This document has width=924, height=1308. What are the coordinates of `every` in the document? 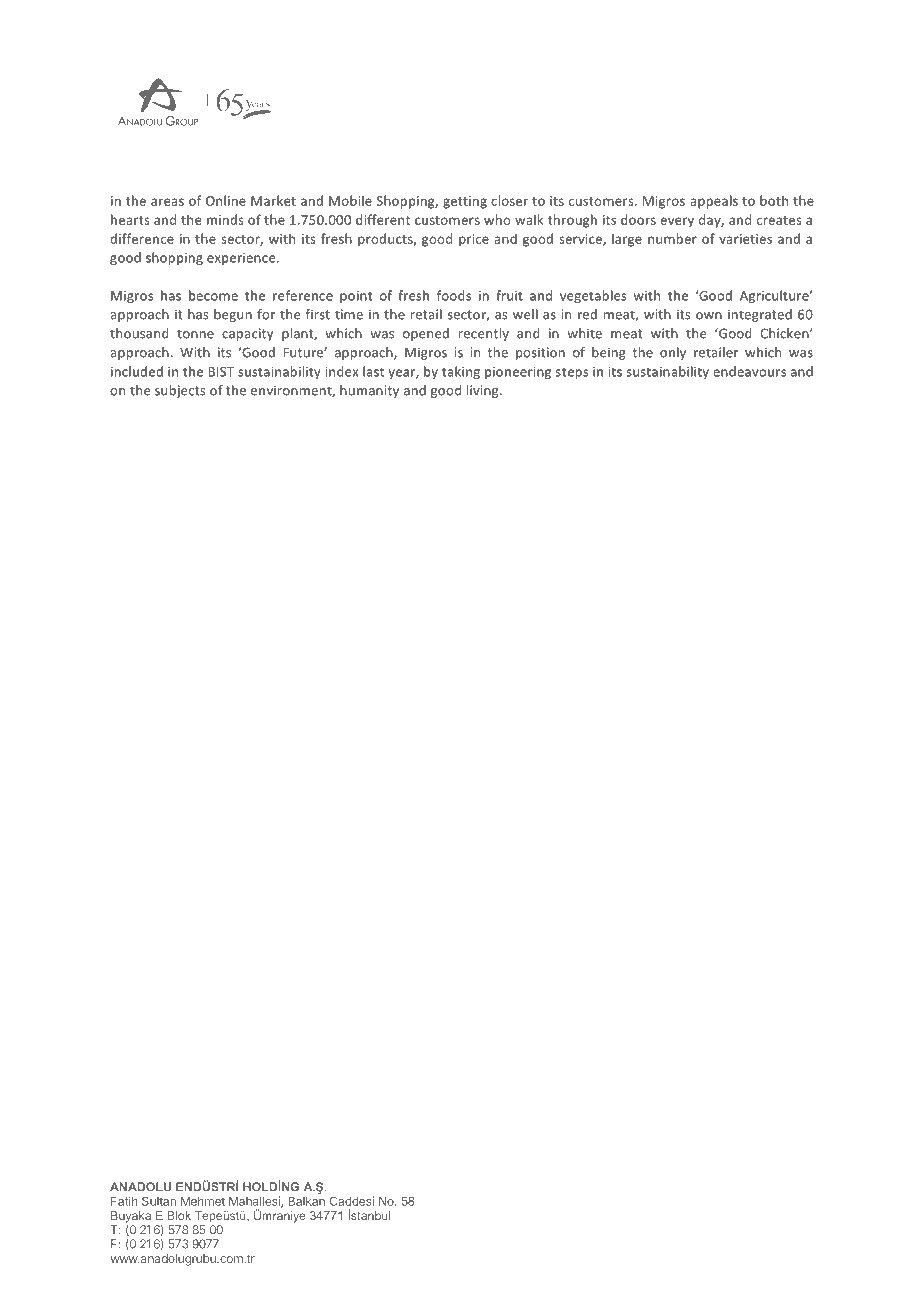 It's located at (677, 222).
